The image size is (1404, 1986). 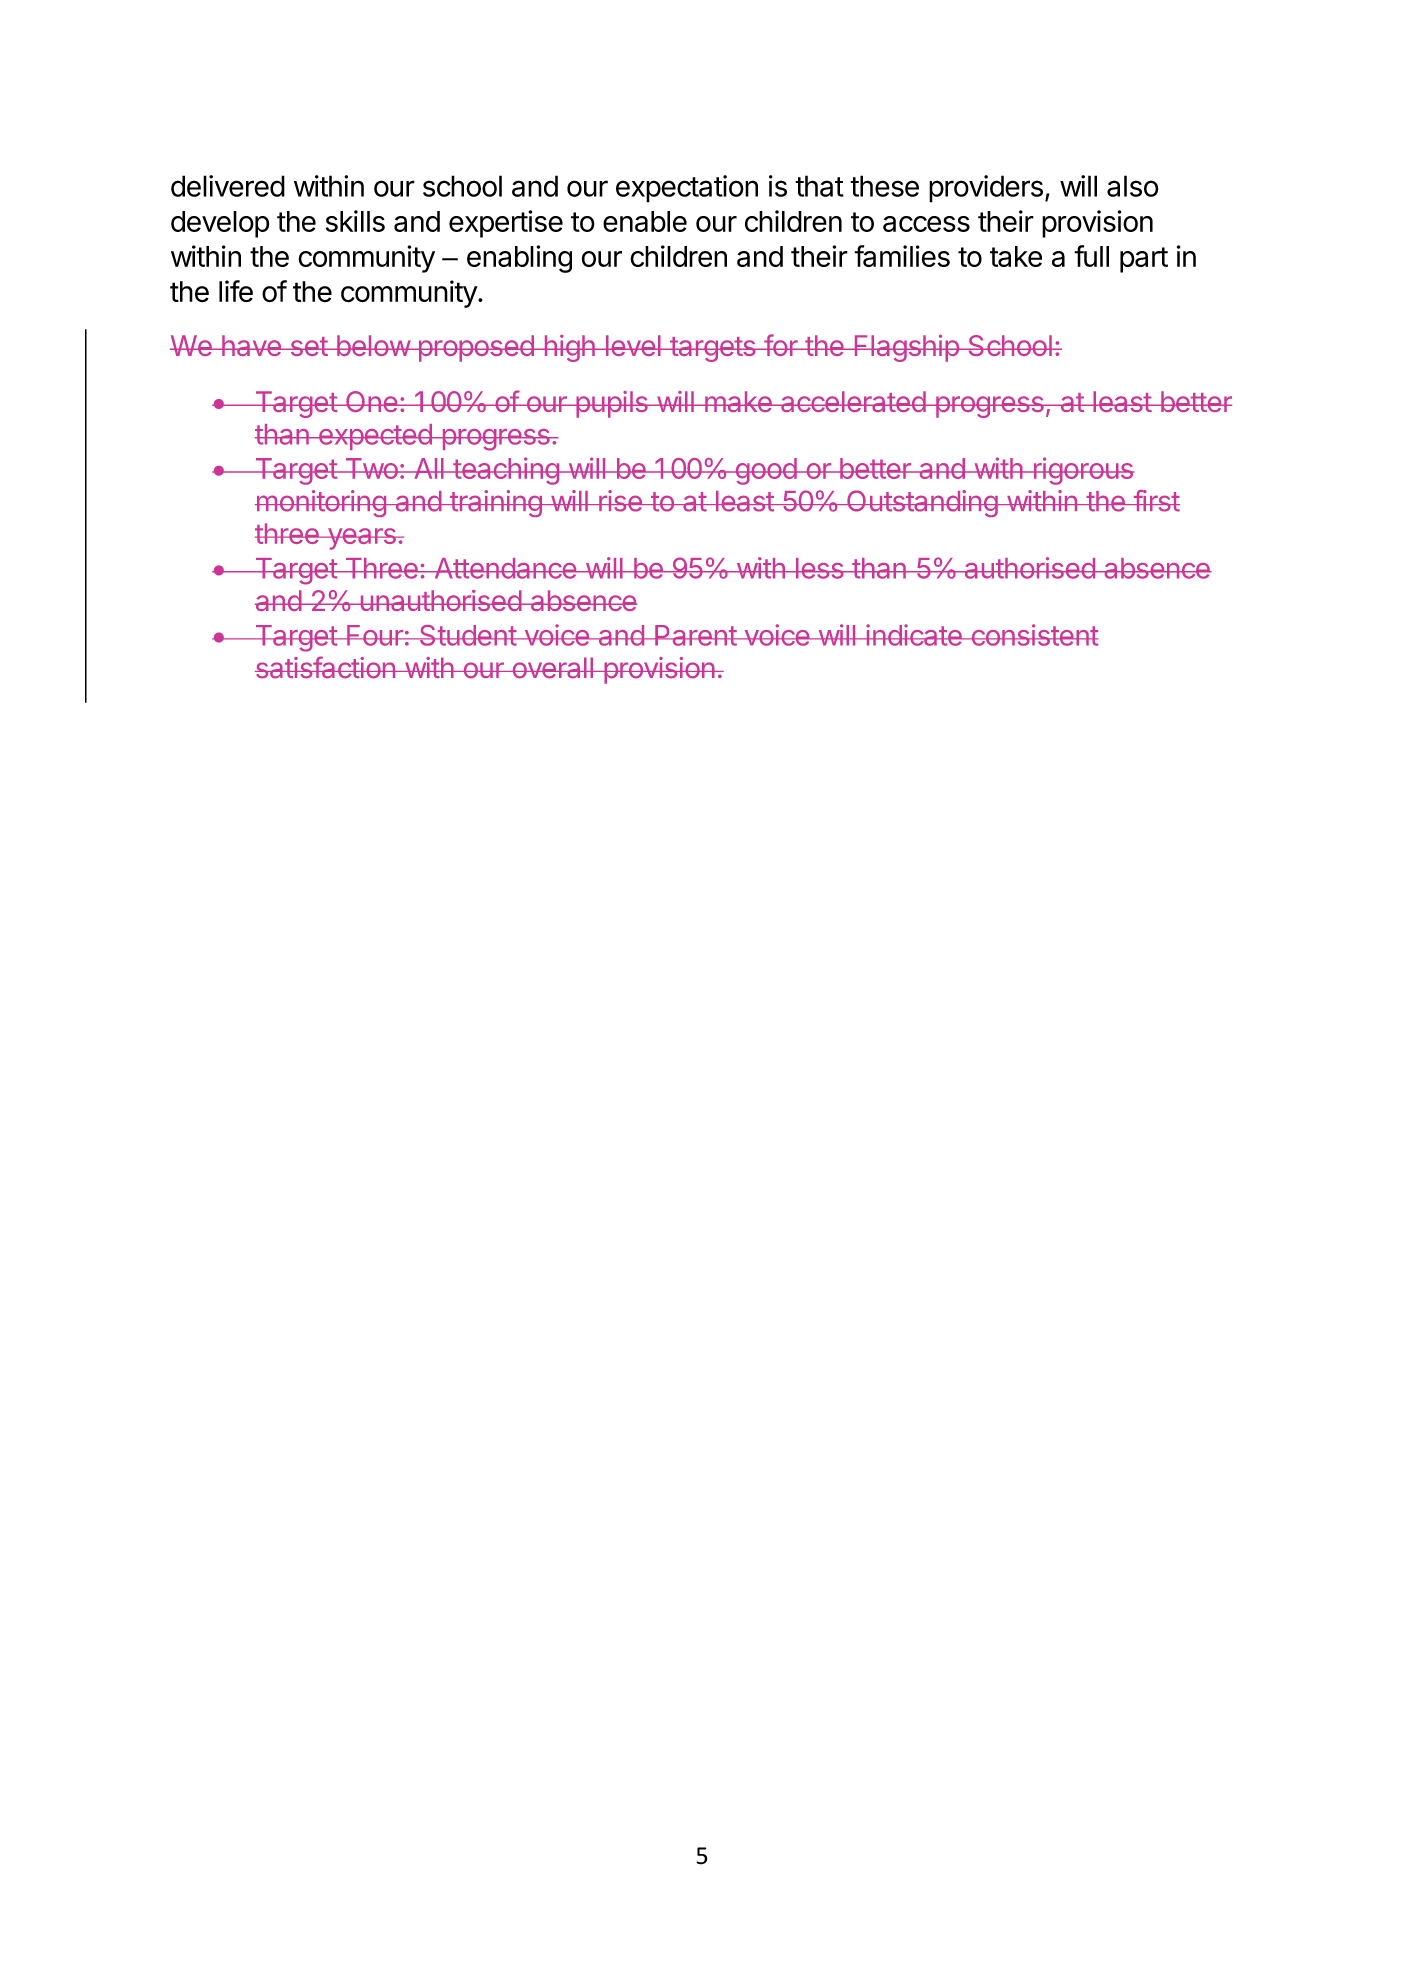 I want to click on expectation, so click(x=687, y=189).
